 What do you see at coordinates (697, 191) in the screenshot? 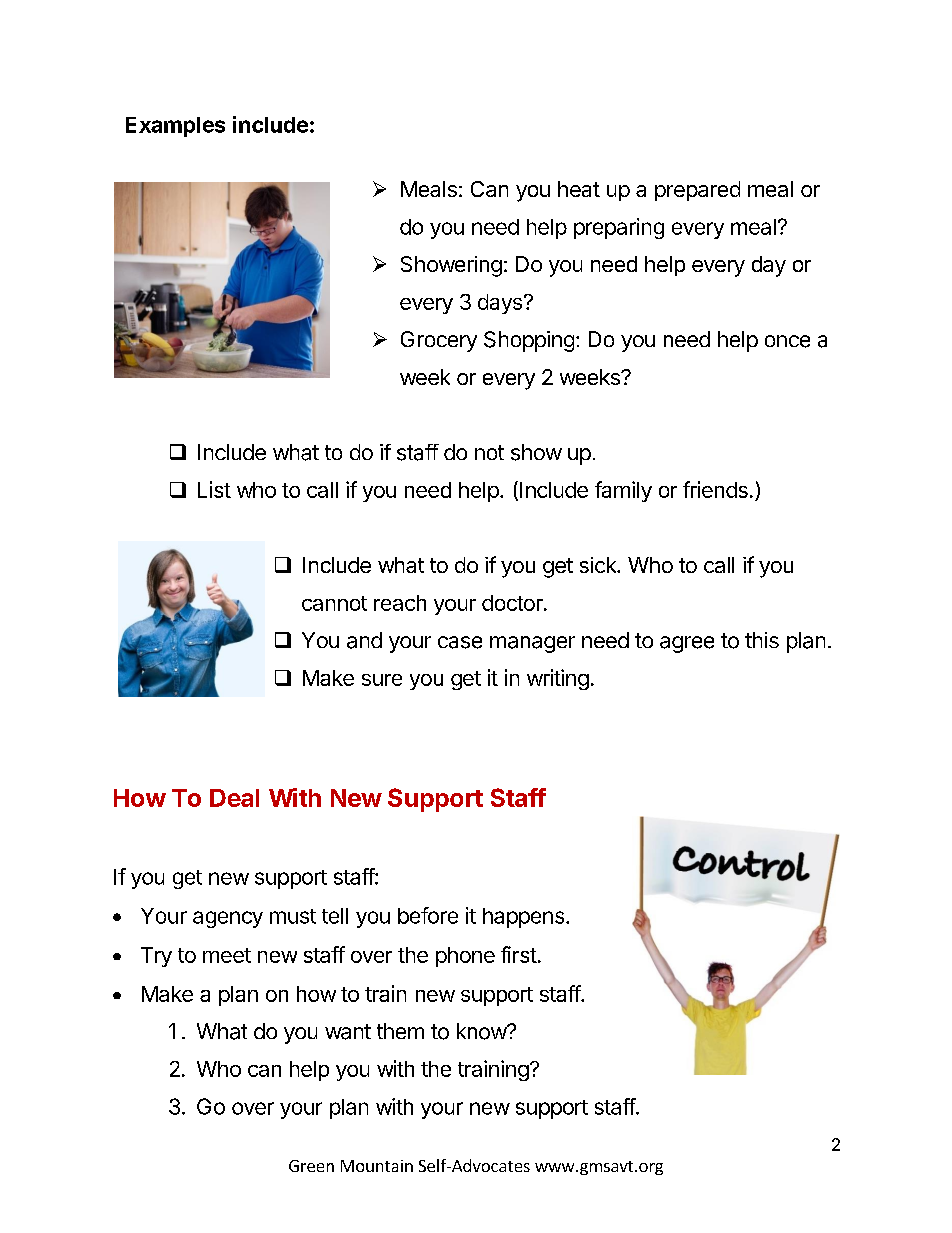
I see `prepared` at bounding box center [697, 191].
